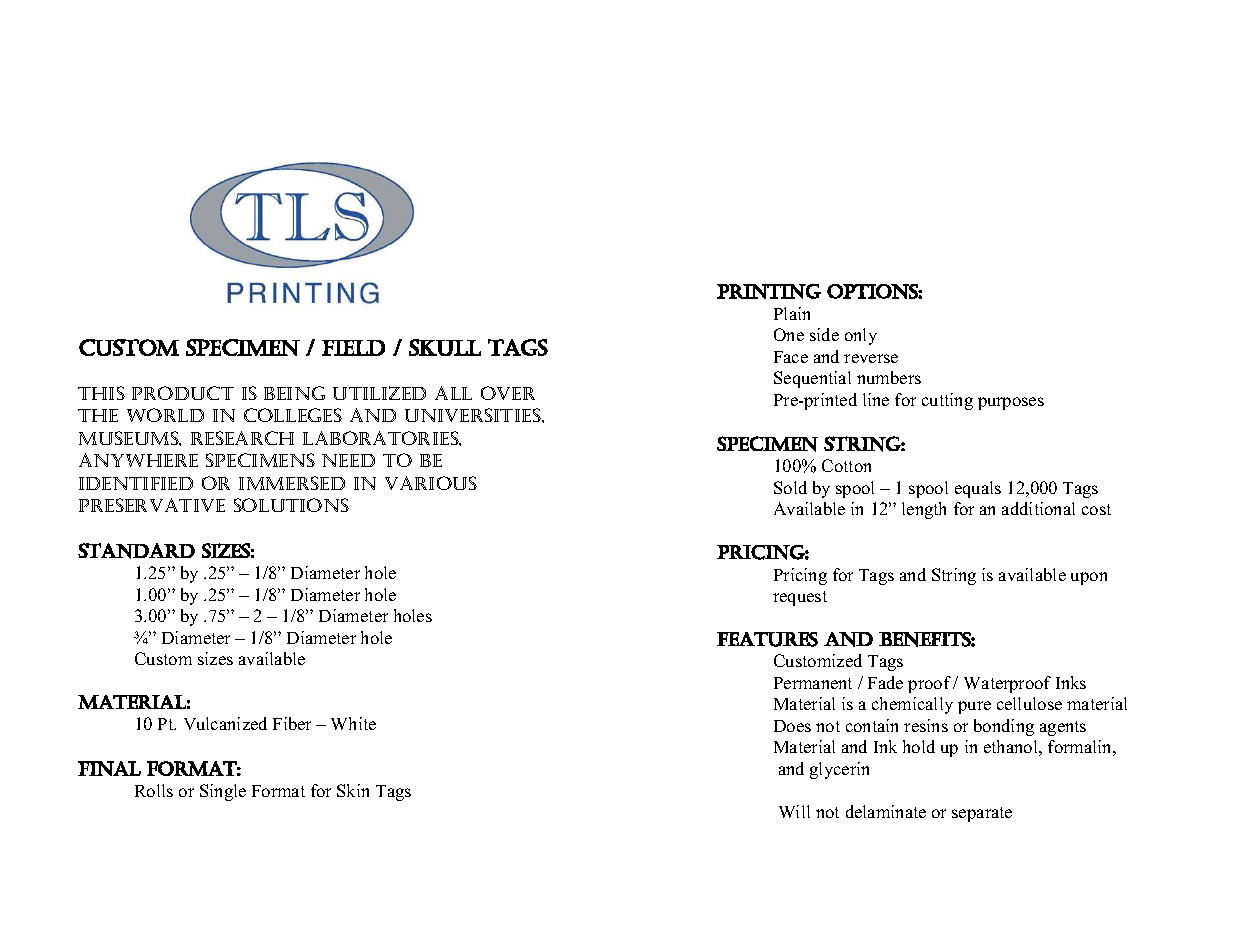 The width and height of the page is (1233, 952). I want to click on separate, so click(982, 814).
